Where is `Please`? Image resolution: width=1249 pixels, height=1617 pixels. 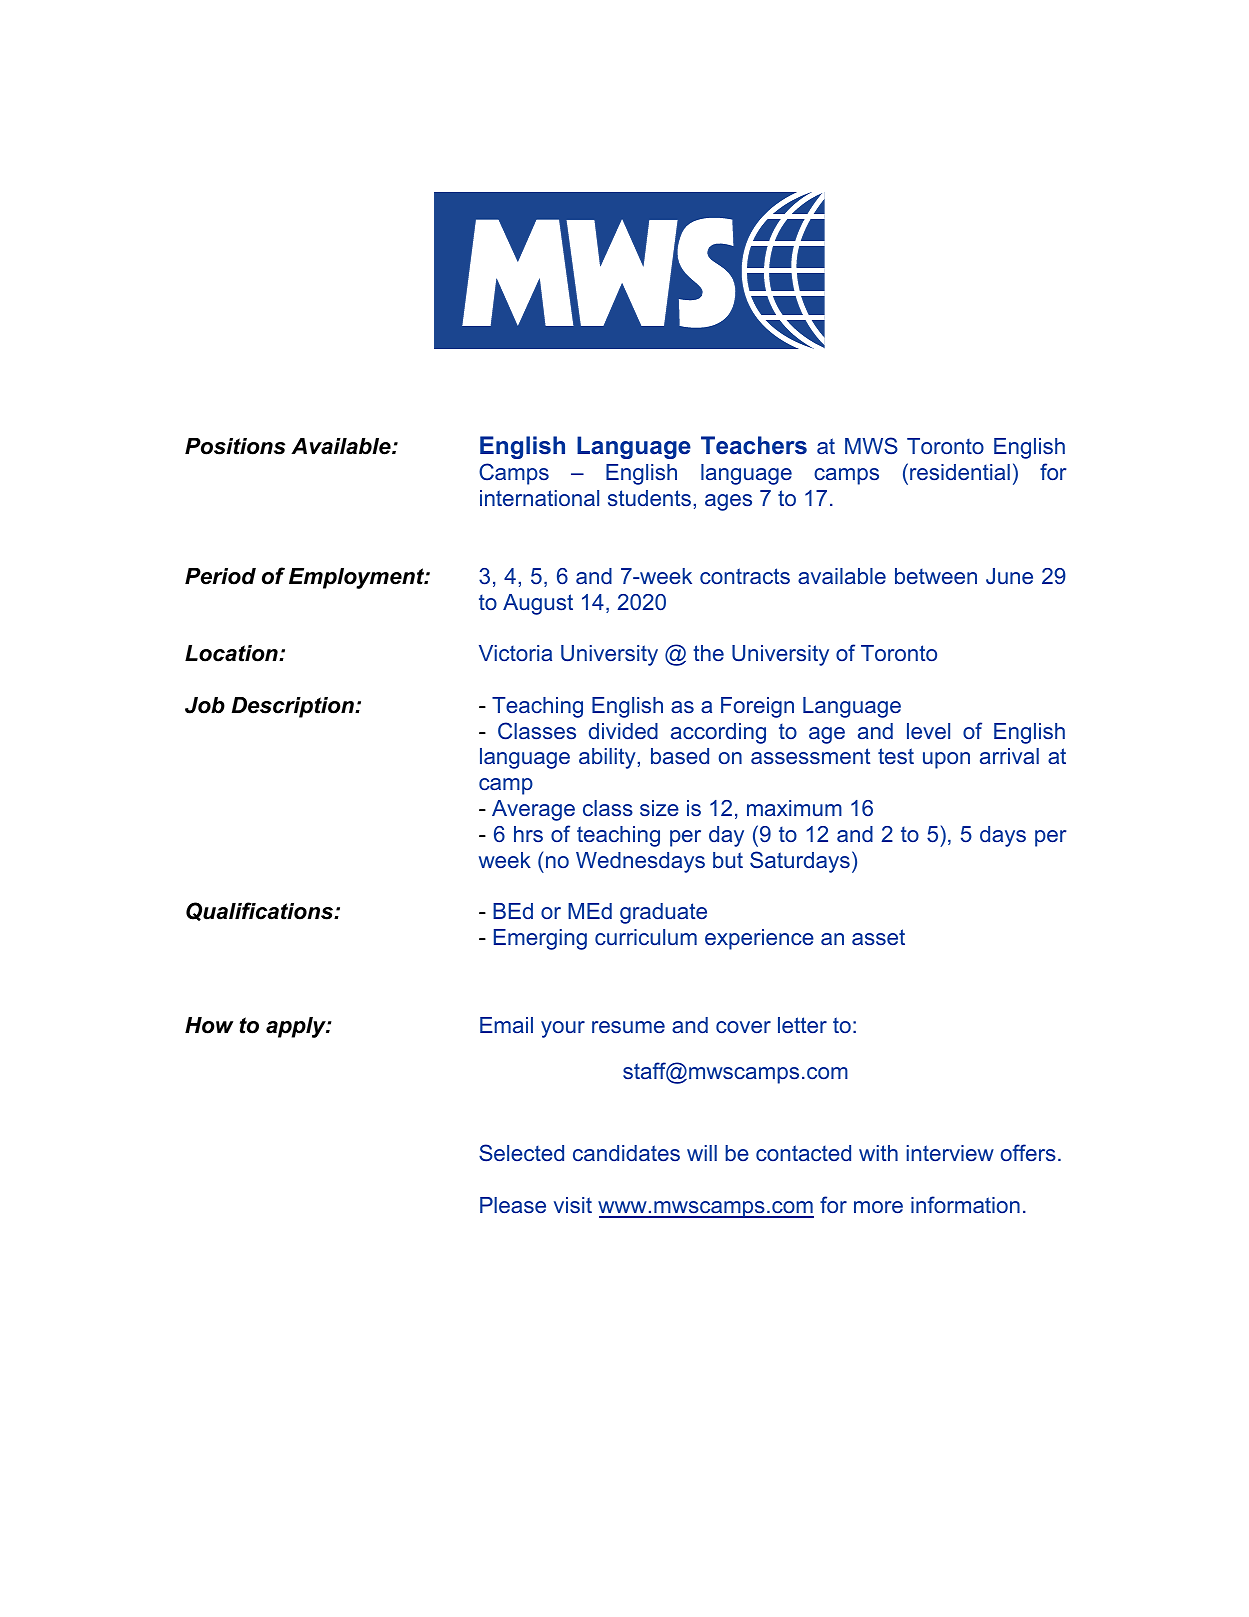 Please is located at coordinates (513, 1205).
